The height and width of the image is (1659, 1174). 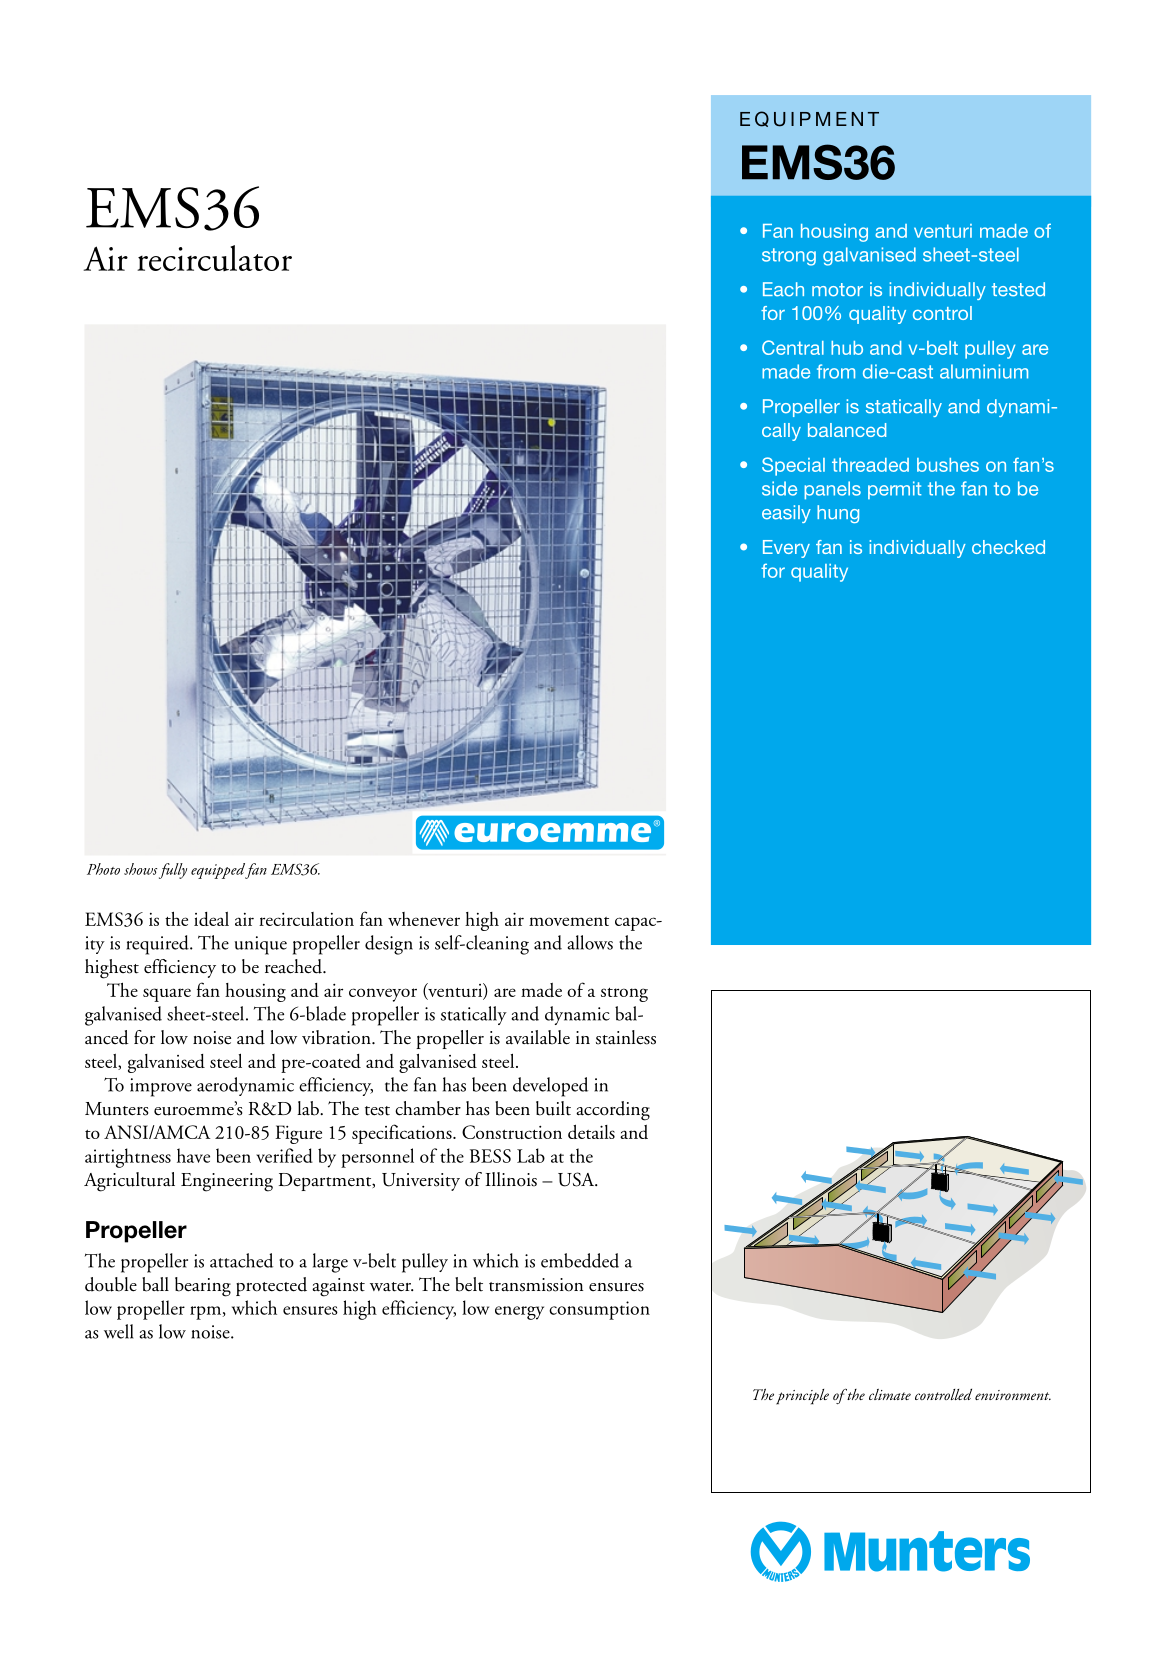 What do you see at coordinates (847, 348) in the image?
I see `hub` at bounding box center [847, 348].
